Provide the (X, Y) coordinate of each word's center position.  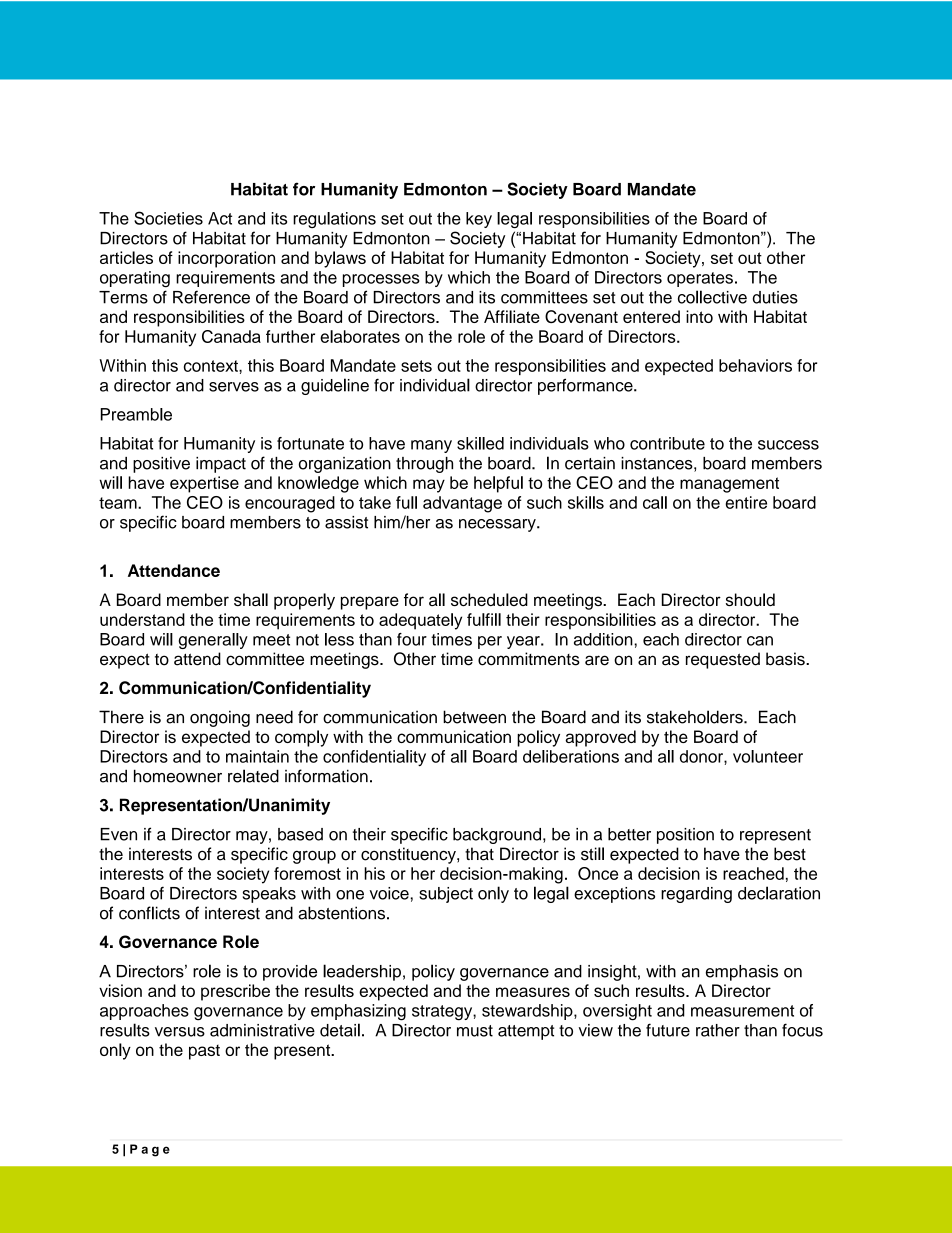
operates (700, 279)
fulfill (484, 619)
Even (119, 834)
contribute (667, 443)
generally (213, 641)
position (685, 836)
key (479, 220)
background (497, 836)
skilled (480, 443)
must (475, 1031)
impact (221, 465)
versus (180, 1032)
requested (723, 660)
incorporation (226, 259)
